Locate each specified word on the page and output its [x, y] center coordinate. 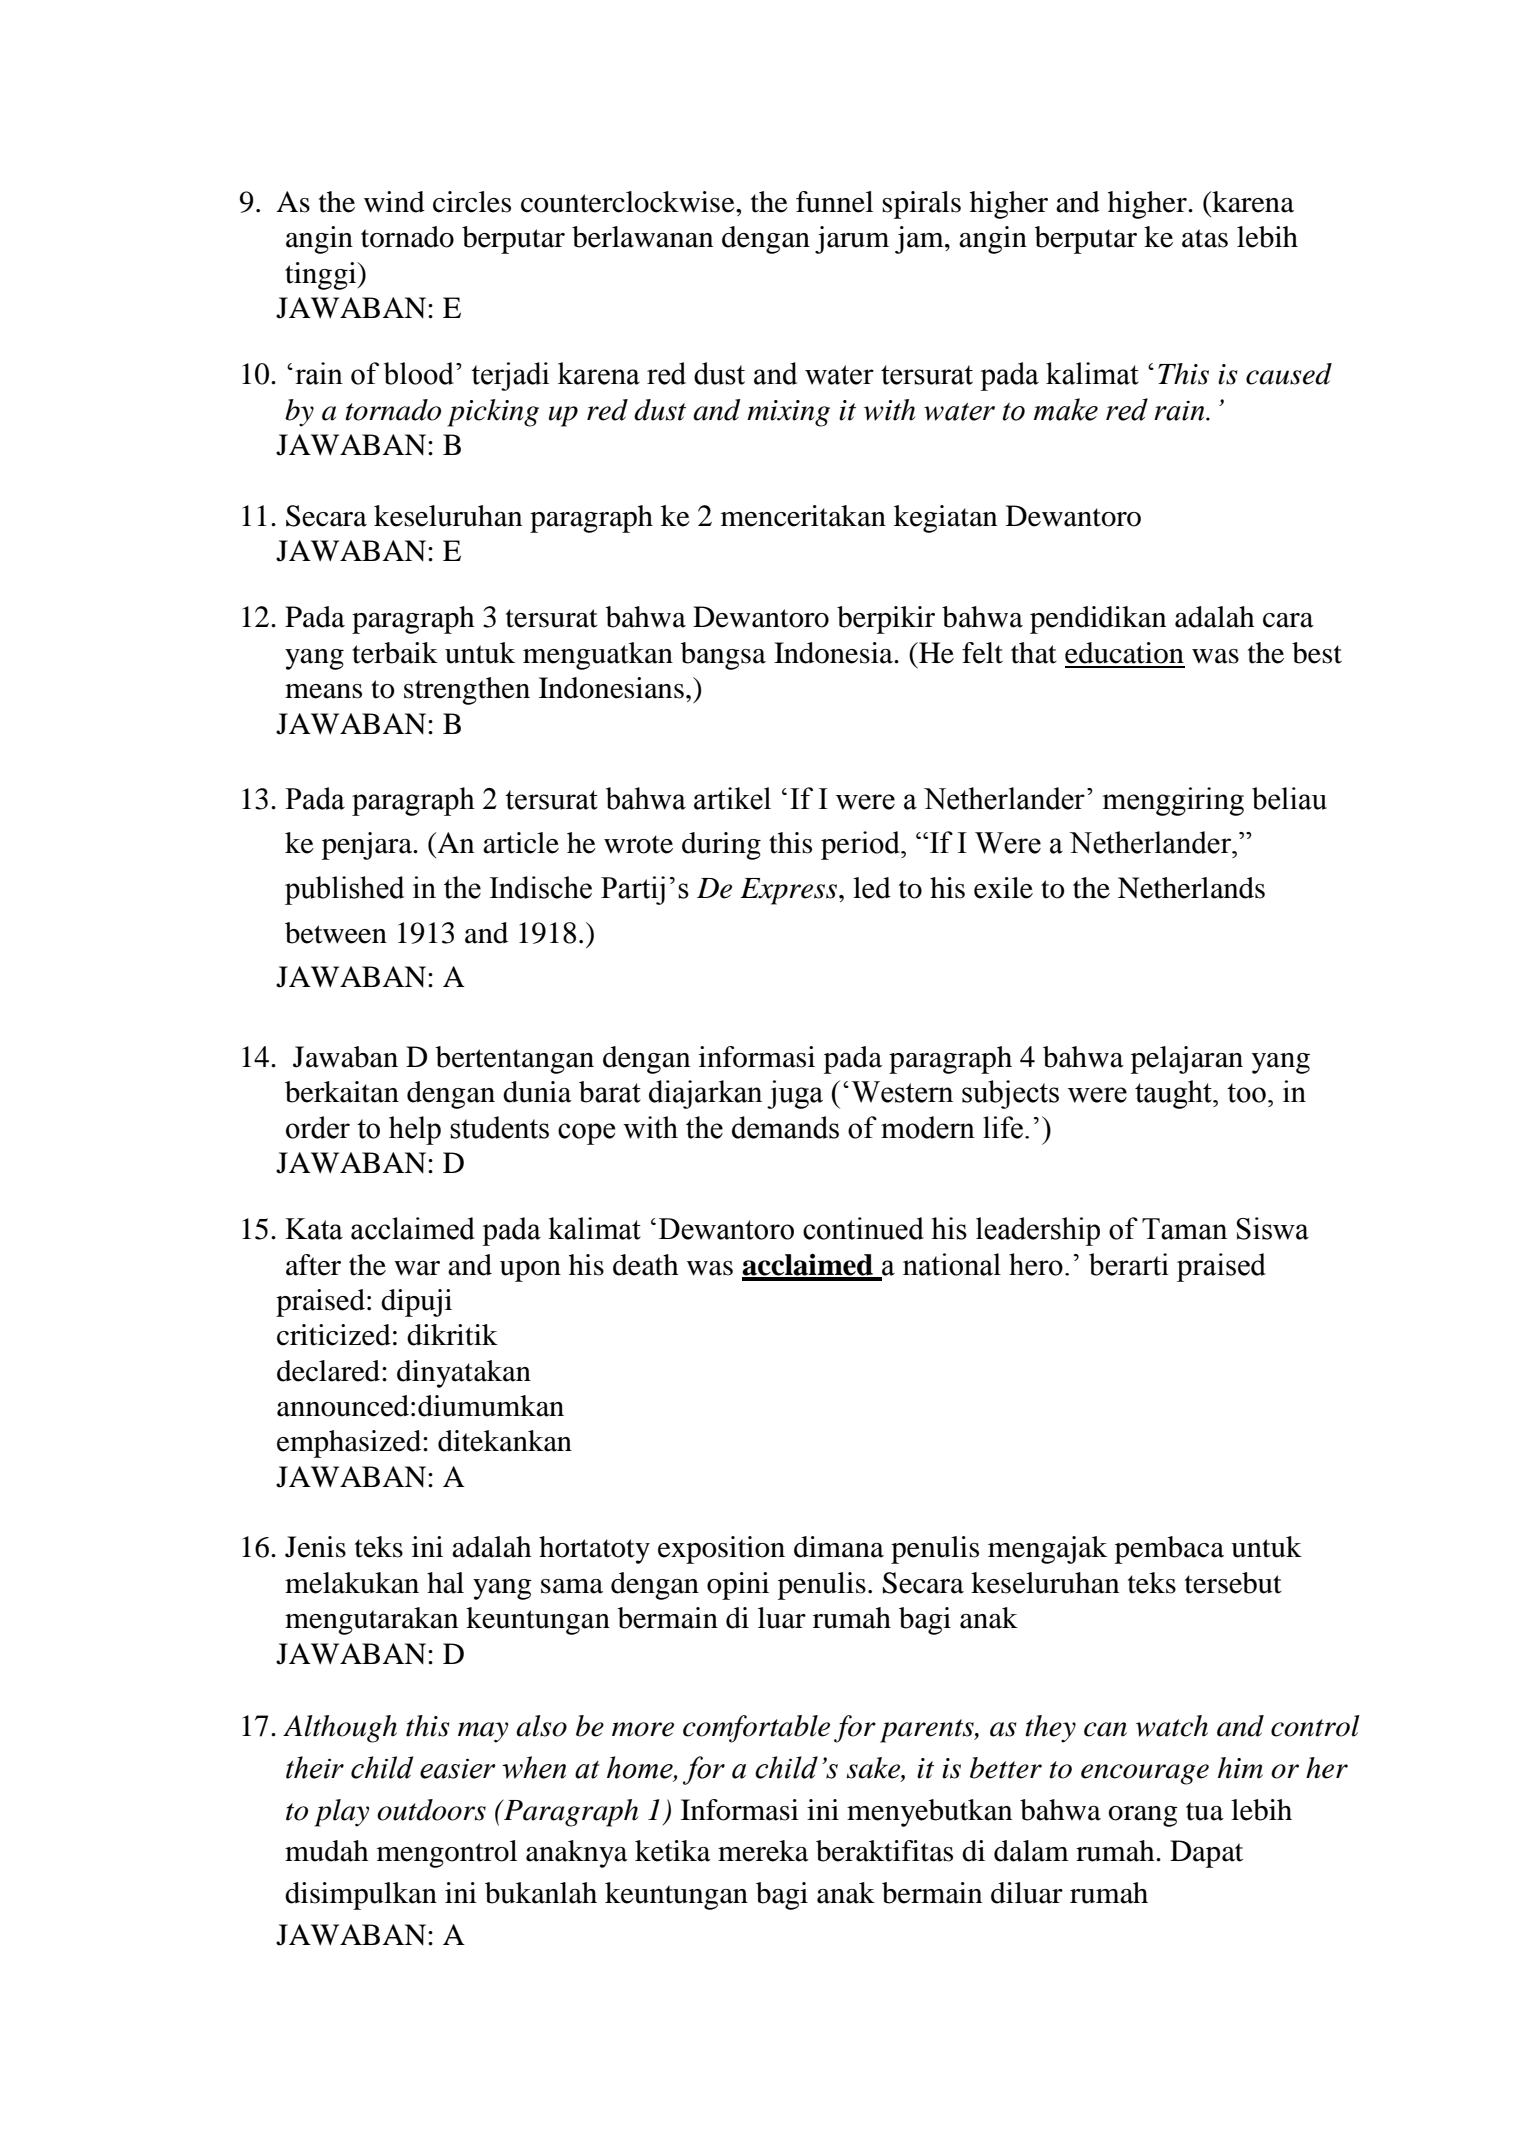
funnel [834, 202]
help [415, 1130]
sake [874, 1769]
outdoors [431, 1810]
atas [1205, 238]
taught [1174, 1094]
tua [1205, 1811]
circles [472, 202]
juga [795, 1094]
